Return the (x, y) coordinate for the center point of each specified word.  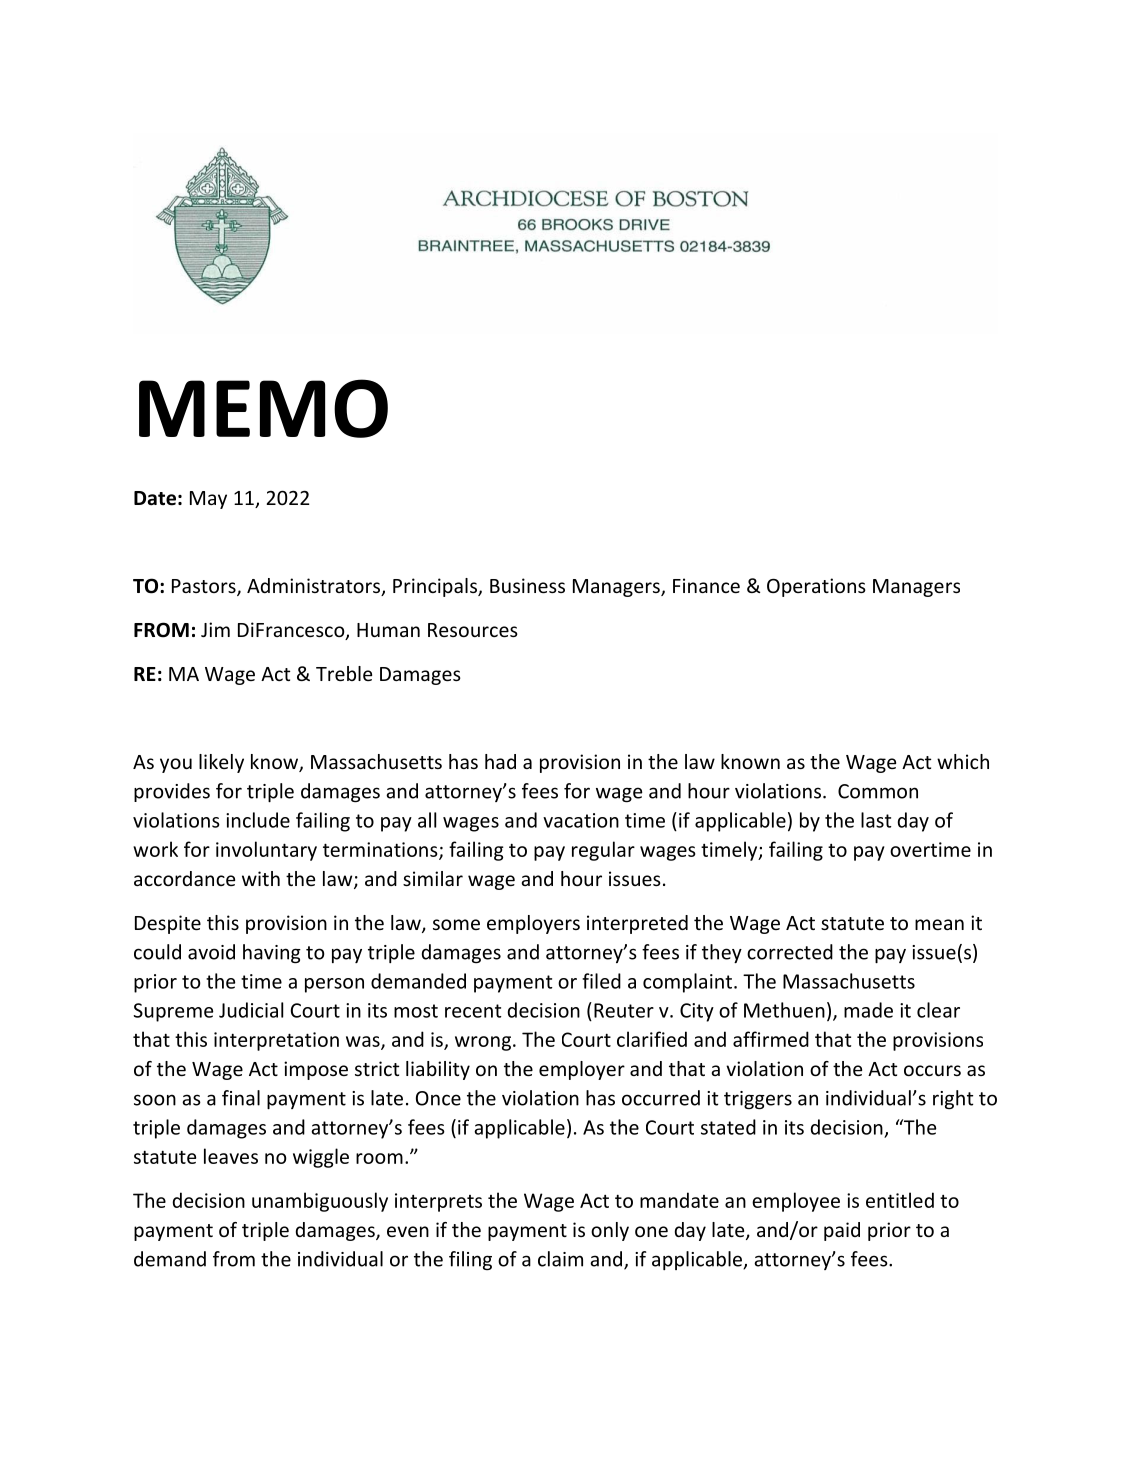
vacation (581, 820)
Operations (816, 587)
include (258, 820)
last (876, 820)
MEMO (263, 408)
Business (527, 585)
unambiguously (320, 1202)
